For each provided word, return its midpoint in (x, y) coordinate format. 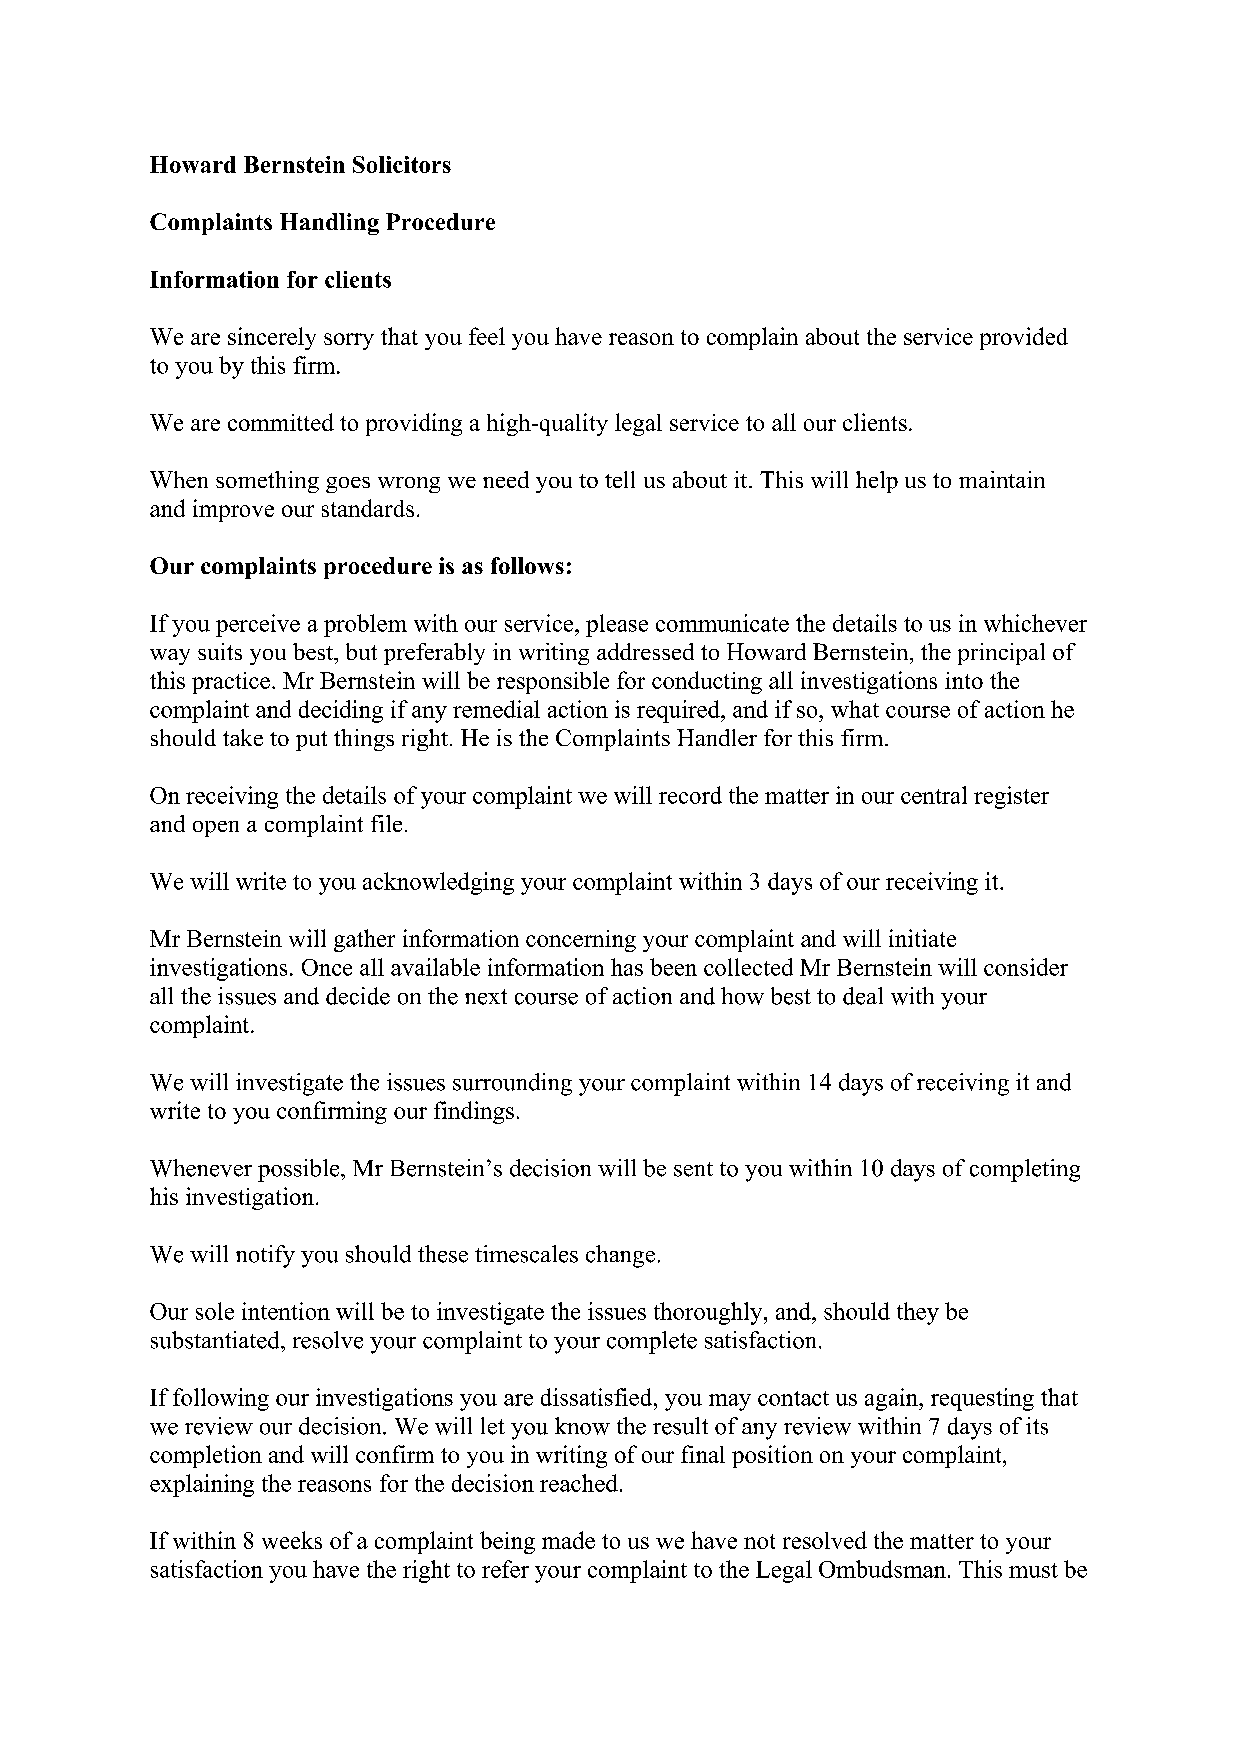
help (877, 482)
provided (1024, 338)
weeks (292, 1540)
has (627, 967)
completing (1025, 1170)
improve (233, 510)
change (620, 1256)
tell (620, 479)
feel (487, 336)
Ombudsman (882, 1569)
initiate (922, 938)
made (568, 1540)
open (216, 829)
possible (300, 1170)
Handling (329, 224)
